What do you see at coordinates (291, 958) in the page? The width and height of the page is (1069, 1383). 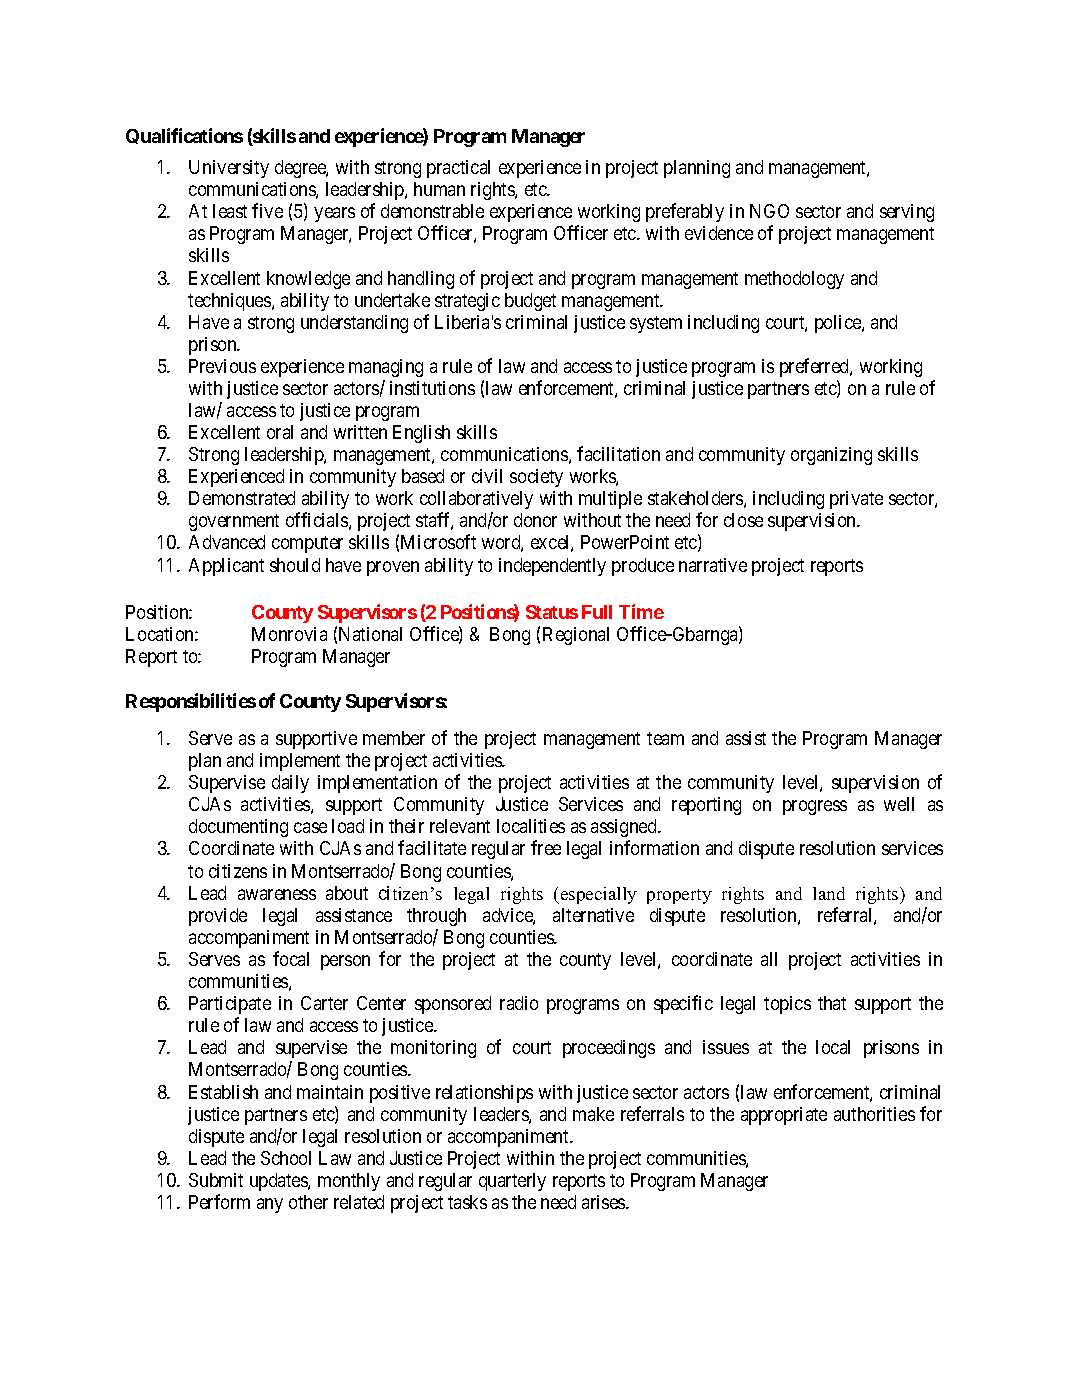 I see `focal` at bounding box center [291, 958].
